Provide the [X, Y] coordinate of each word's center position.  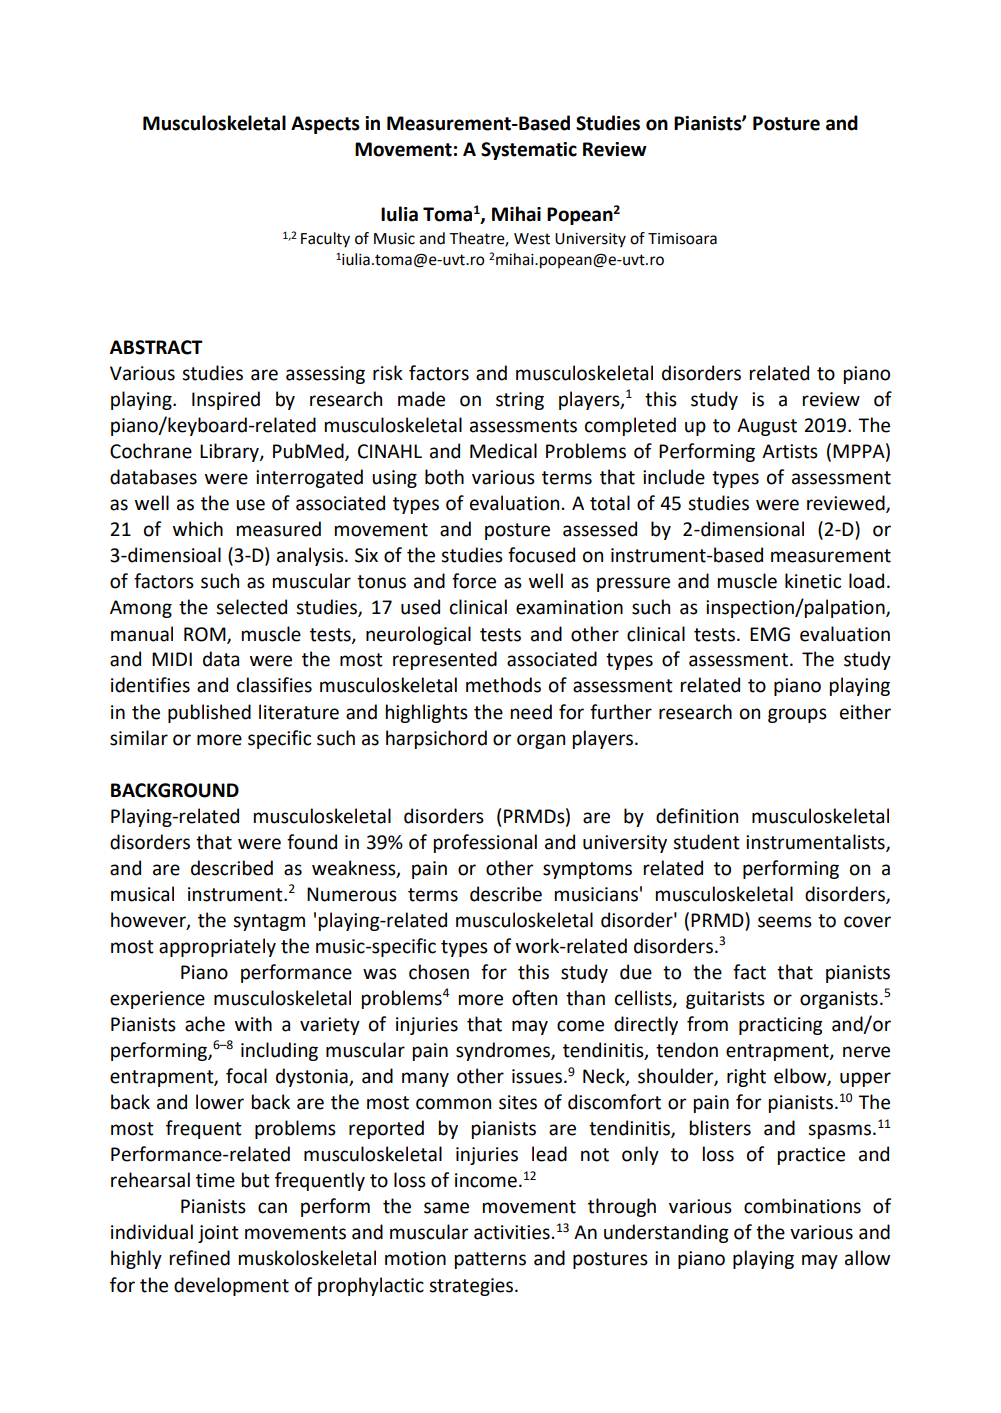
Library [230, 452]
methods [503, 685]
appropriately [217, 947]
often [534, 998]
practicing [781, 1026]
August [767, 427]
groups [797, 715]
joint [218, 1234]
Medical [503, 451]
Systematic [529, 151]
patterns [490, 1260]
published [209, 713]
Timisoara [682, 239]
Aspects [325, 125]
